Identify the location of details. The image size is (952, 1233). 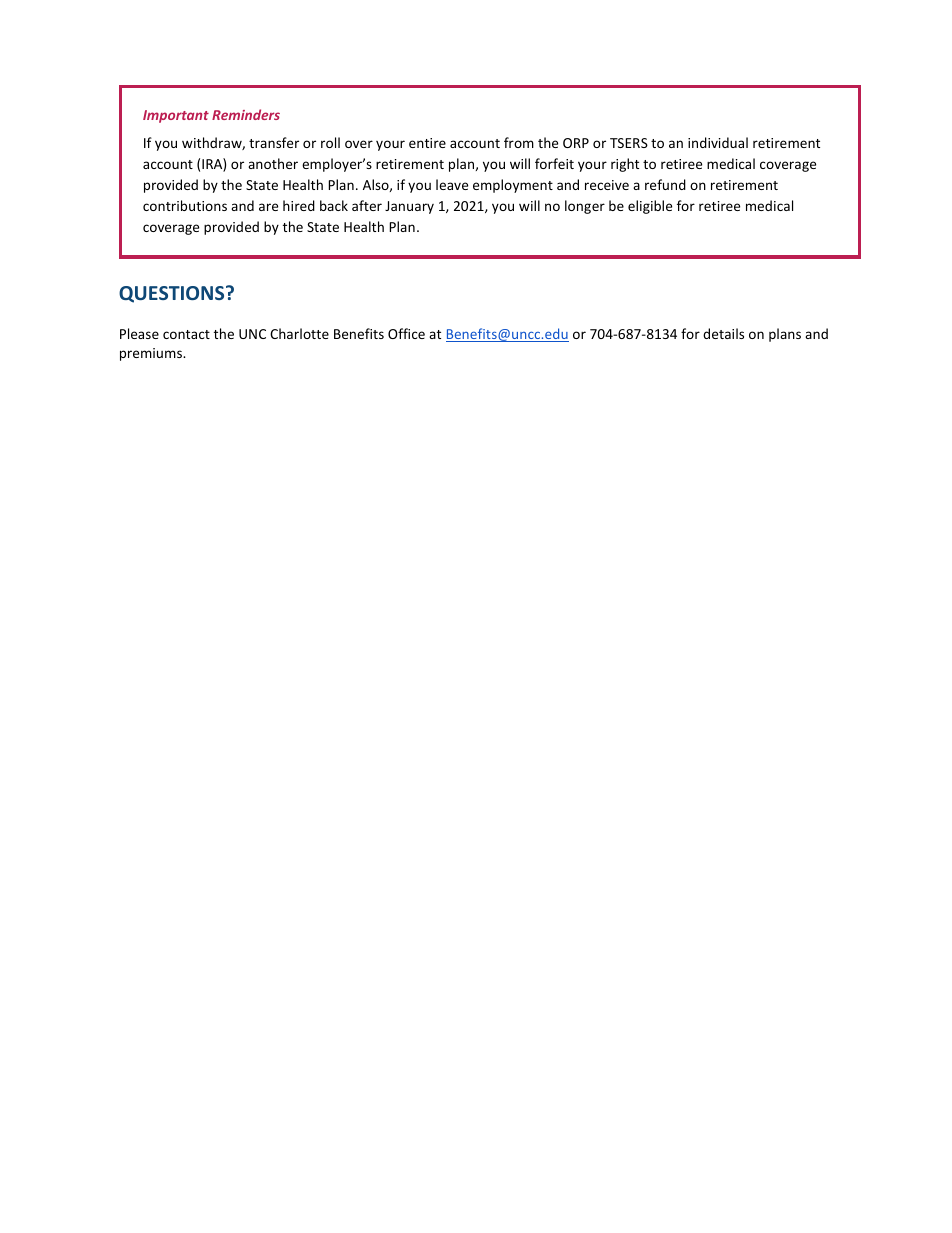
(723, 333).
